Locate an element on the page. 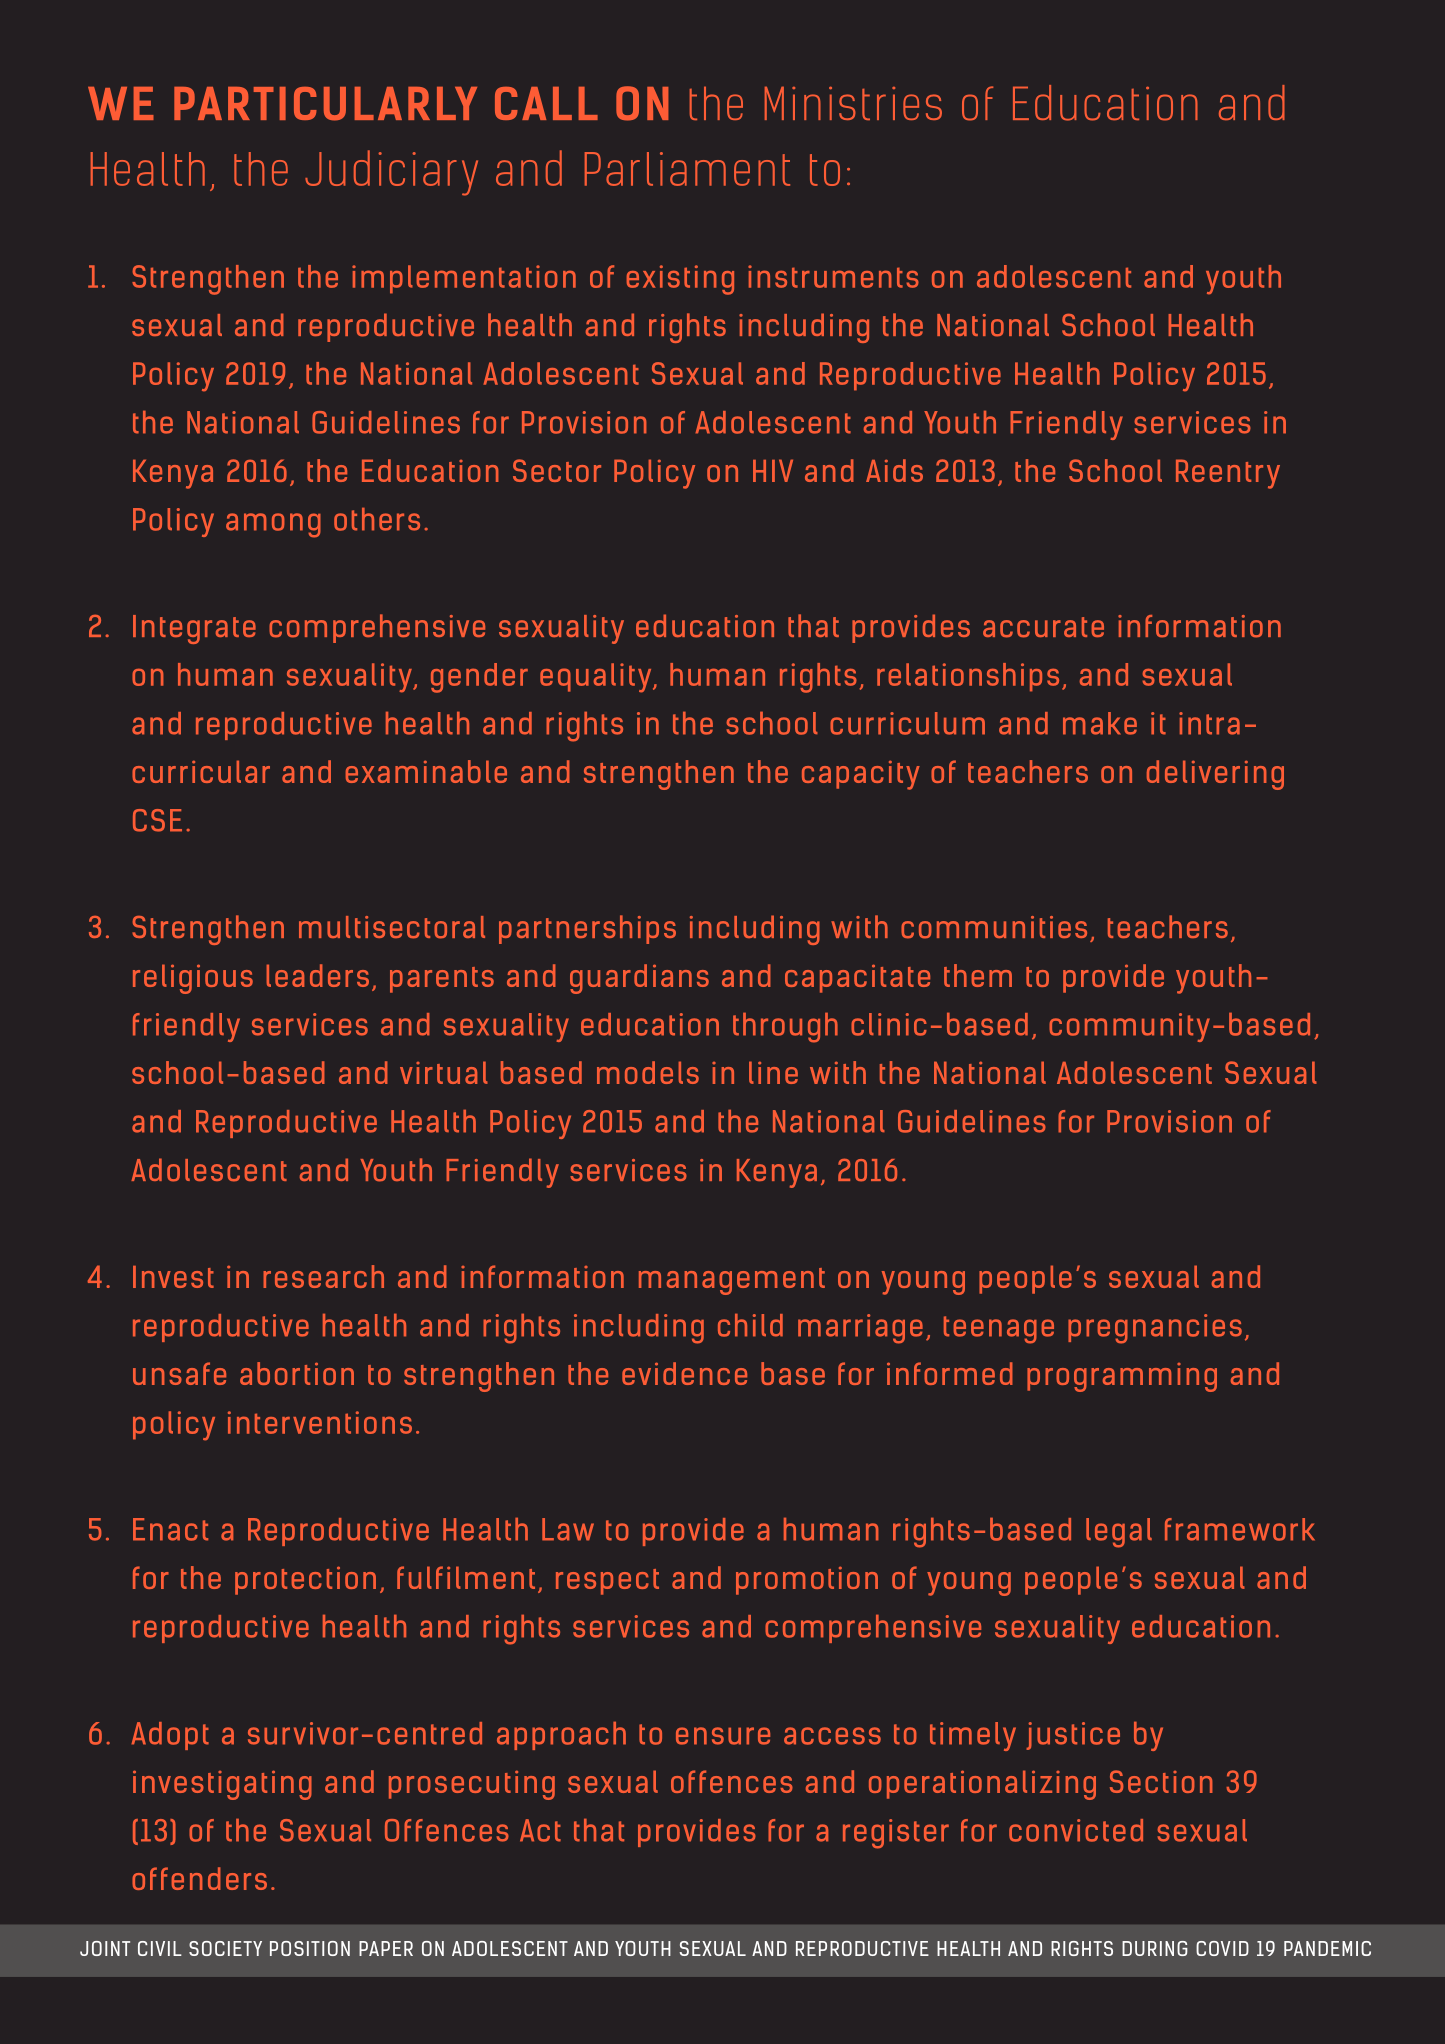 The width and height of the page is (1445, 2044). Parliament is located at coordinates (687, 169).
